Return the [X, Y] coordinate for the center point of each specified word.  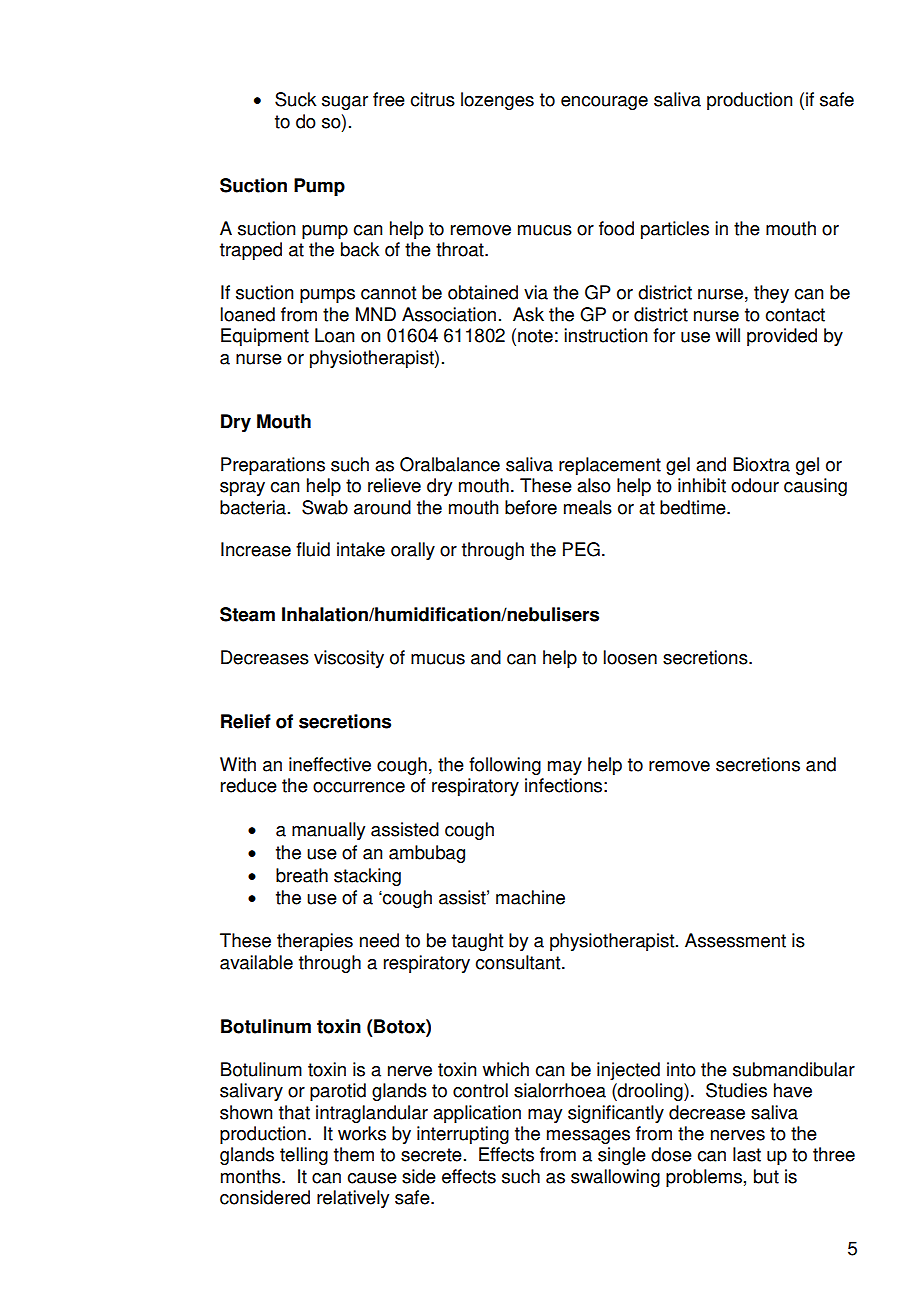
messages [588, 1137]
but [766, 1176]
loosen [630, 657]
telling [304, 1156]
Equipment [265, 337]
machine [530, 897]
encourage [604, 103]
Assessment [735, 940]
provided [782, 337]
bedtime [694, 507]
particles [675, 230]
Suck [295, 99]
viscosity [349, 659]
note [535, 336]
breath [302, 875]
